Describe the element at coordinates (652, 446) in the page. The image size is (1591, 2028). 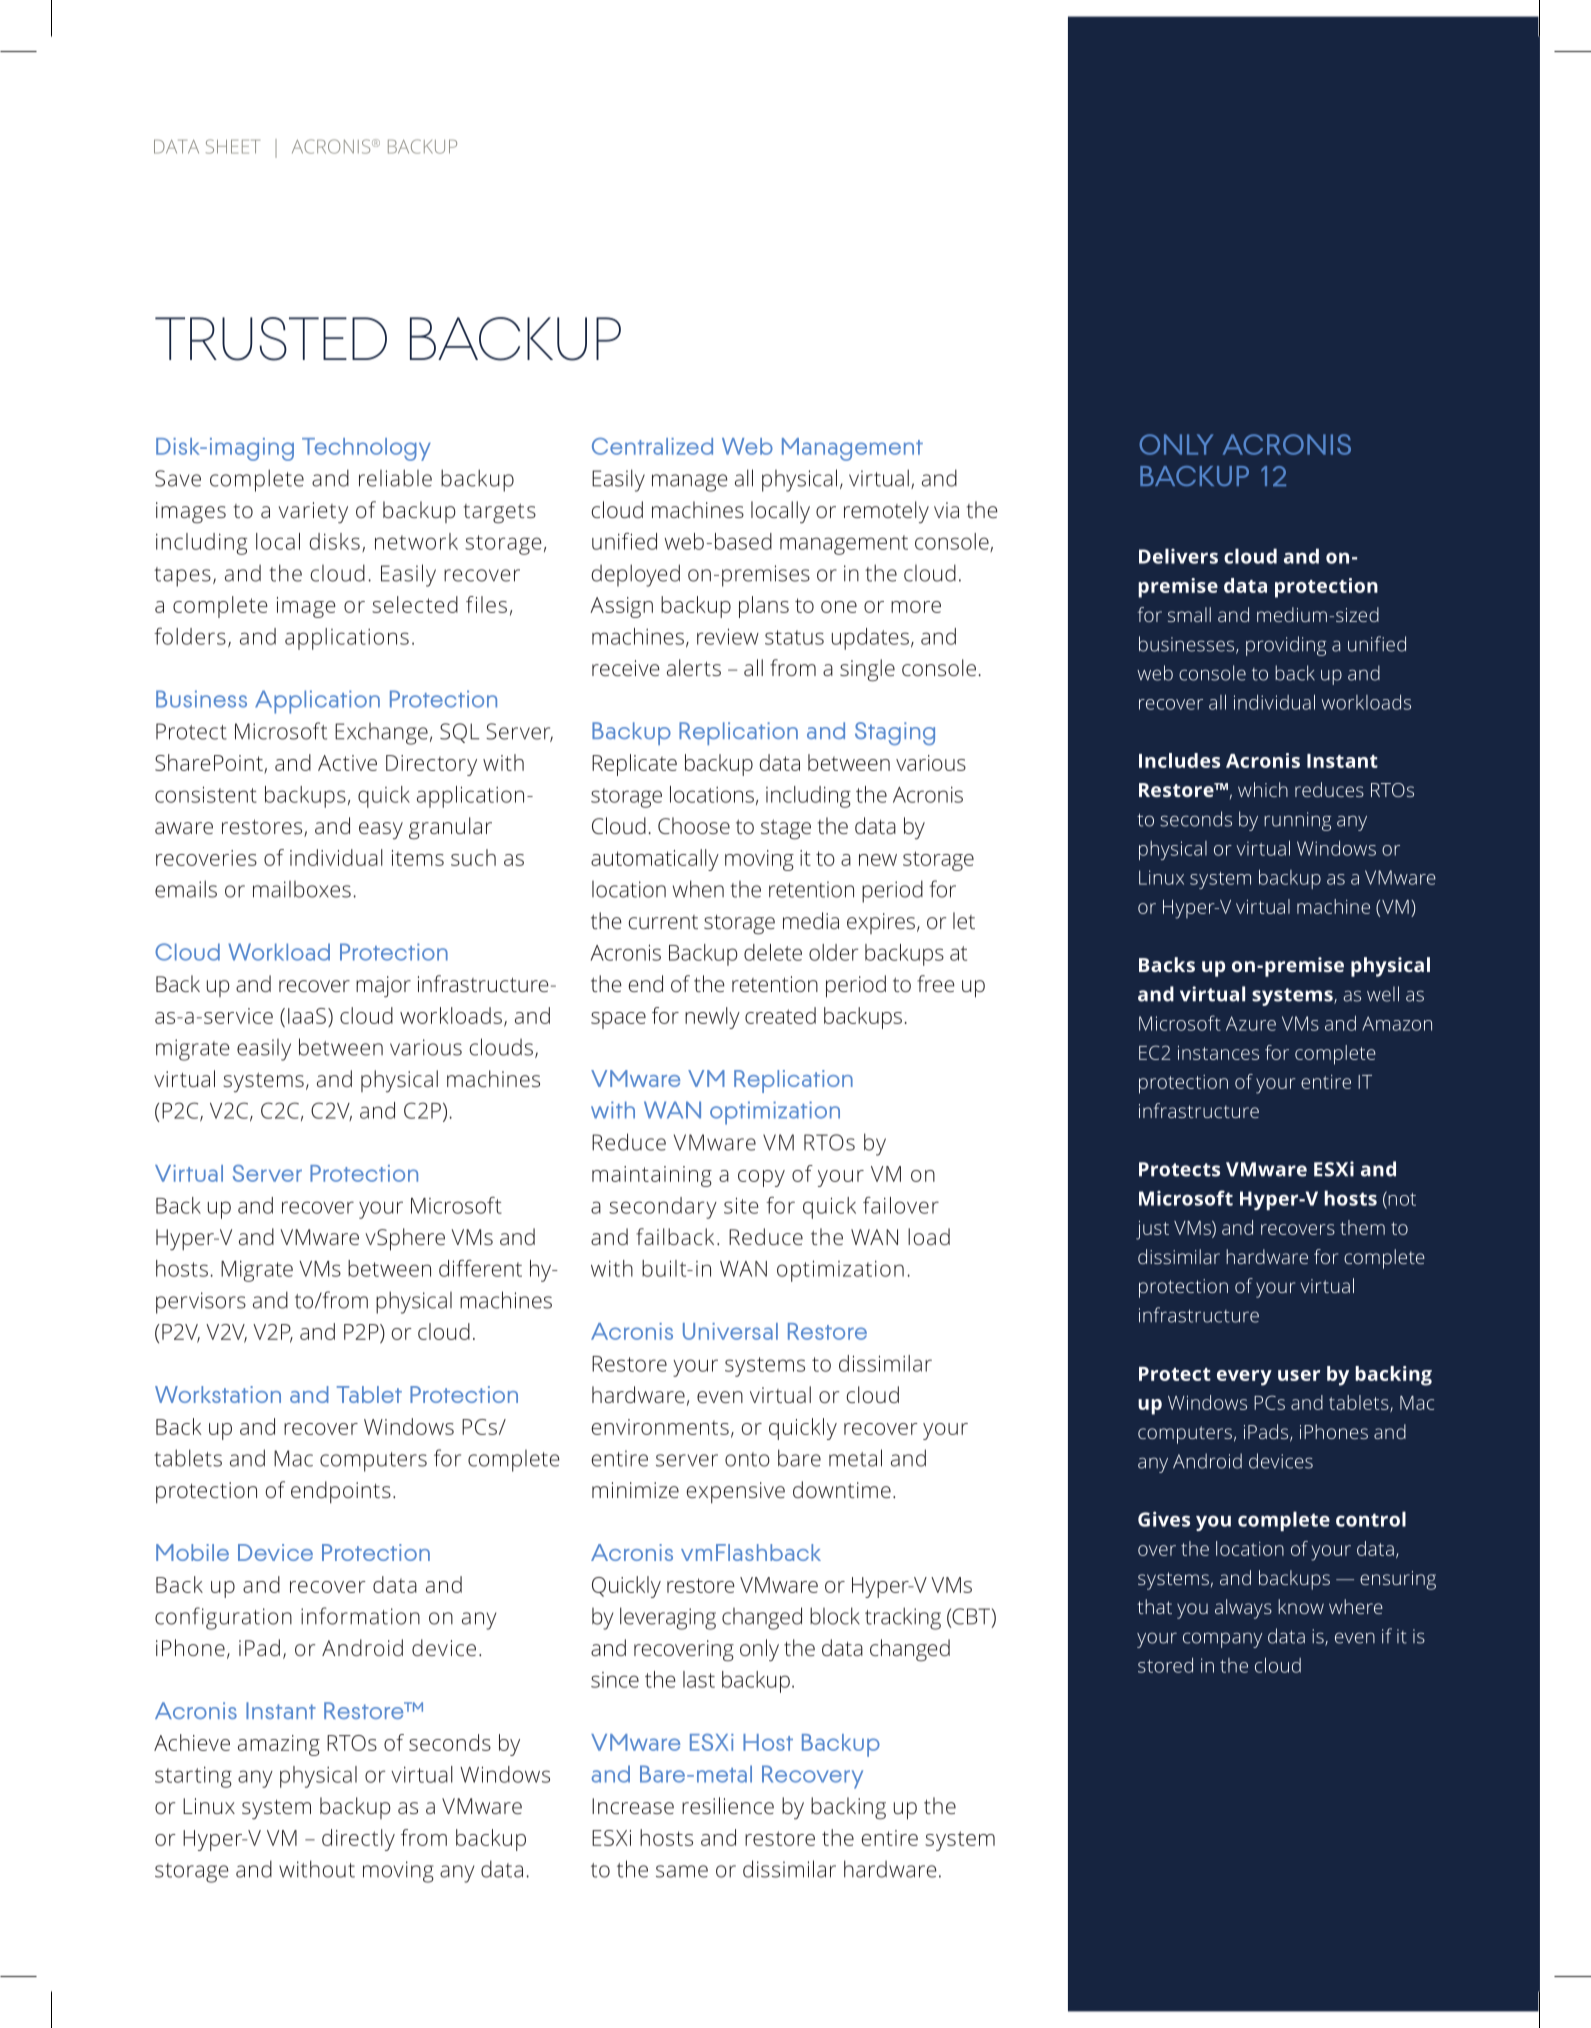
I see `Centralized` at that location.
